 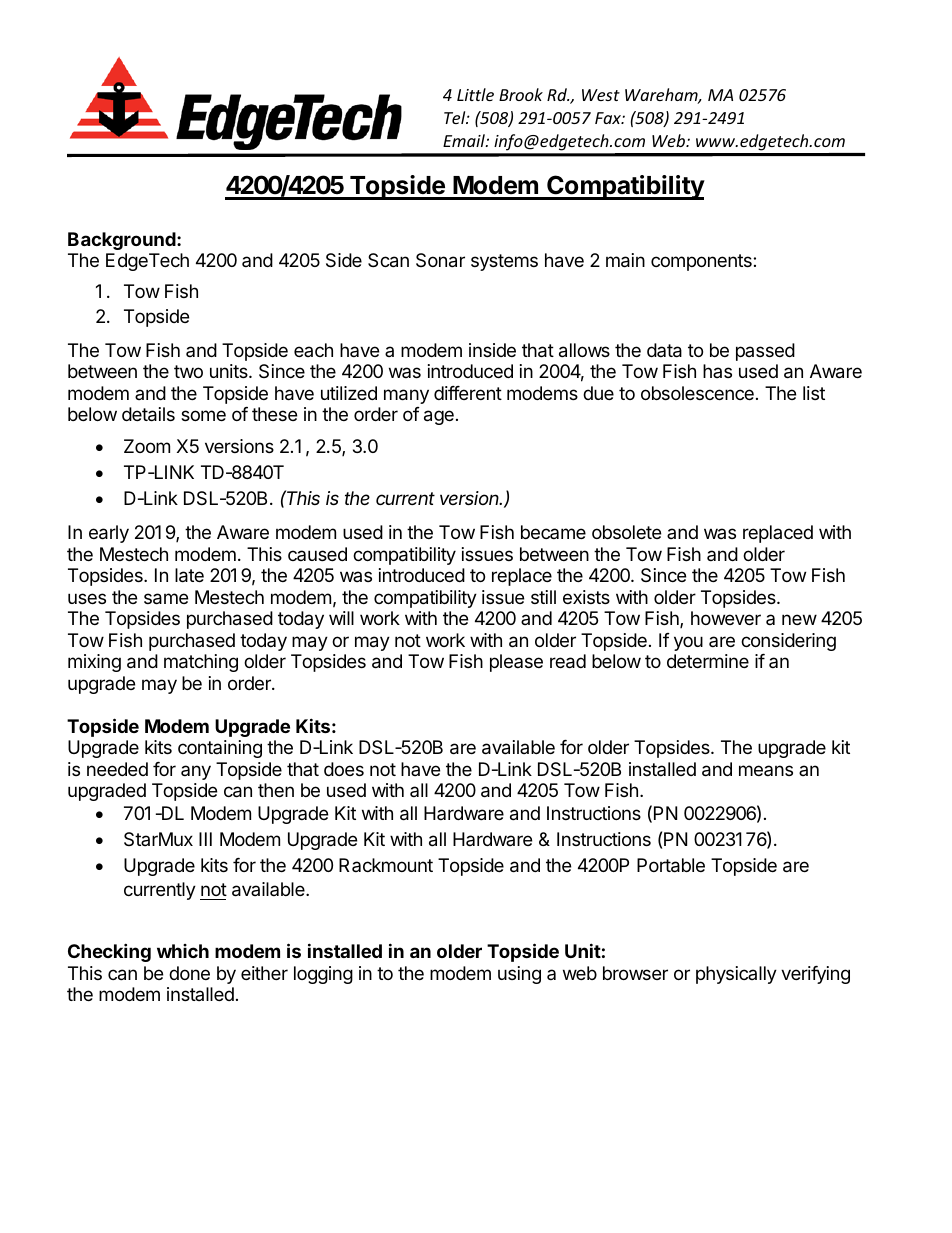 What do you see at coordinates (765, 352) in the screenshot?
I see `passed` at bounding box center [765, 352].
